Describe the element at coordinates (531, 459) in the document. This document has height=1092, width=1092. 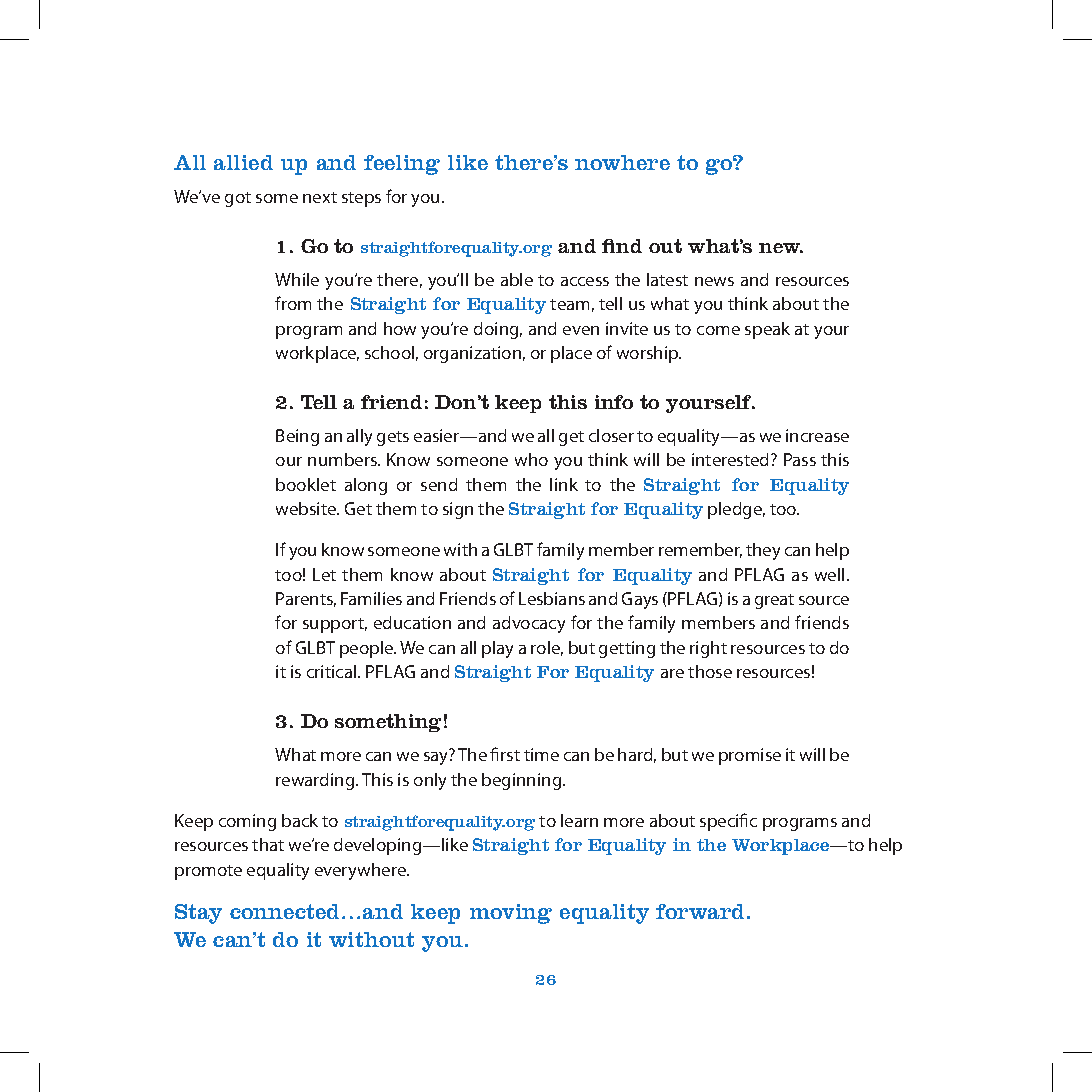
I see `who` at that location.
